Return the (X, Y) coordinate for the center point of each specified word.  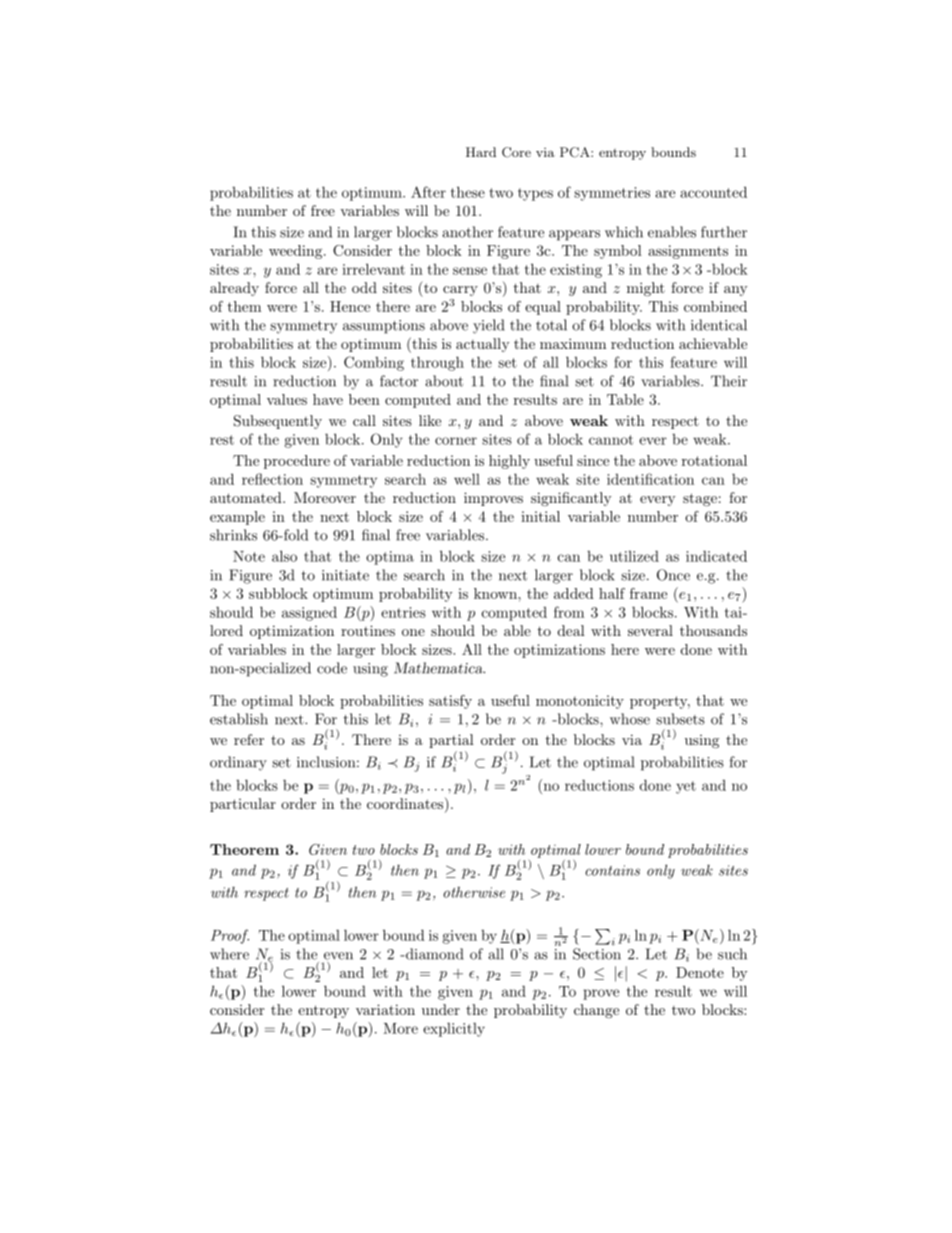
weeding (297, 252)
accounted (714, 192)
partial (451, 741)
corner (456, 441)
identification (650, 479)
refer (249, 739)
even (338, 956)
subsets (680, 719)
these (468, 192)
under (441, 1009)
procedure (297, 462)
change (596, 1011)
